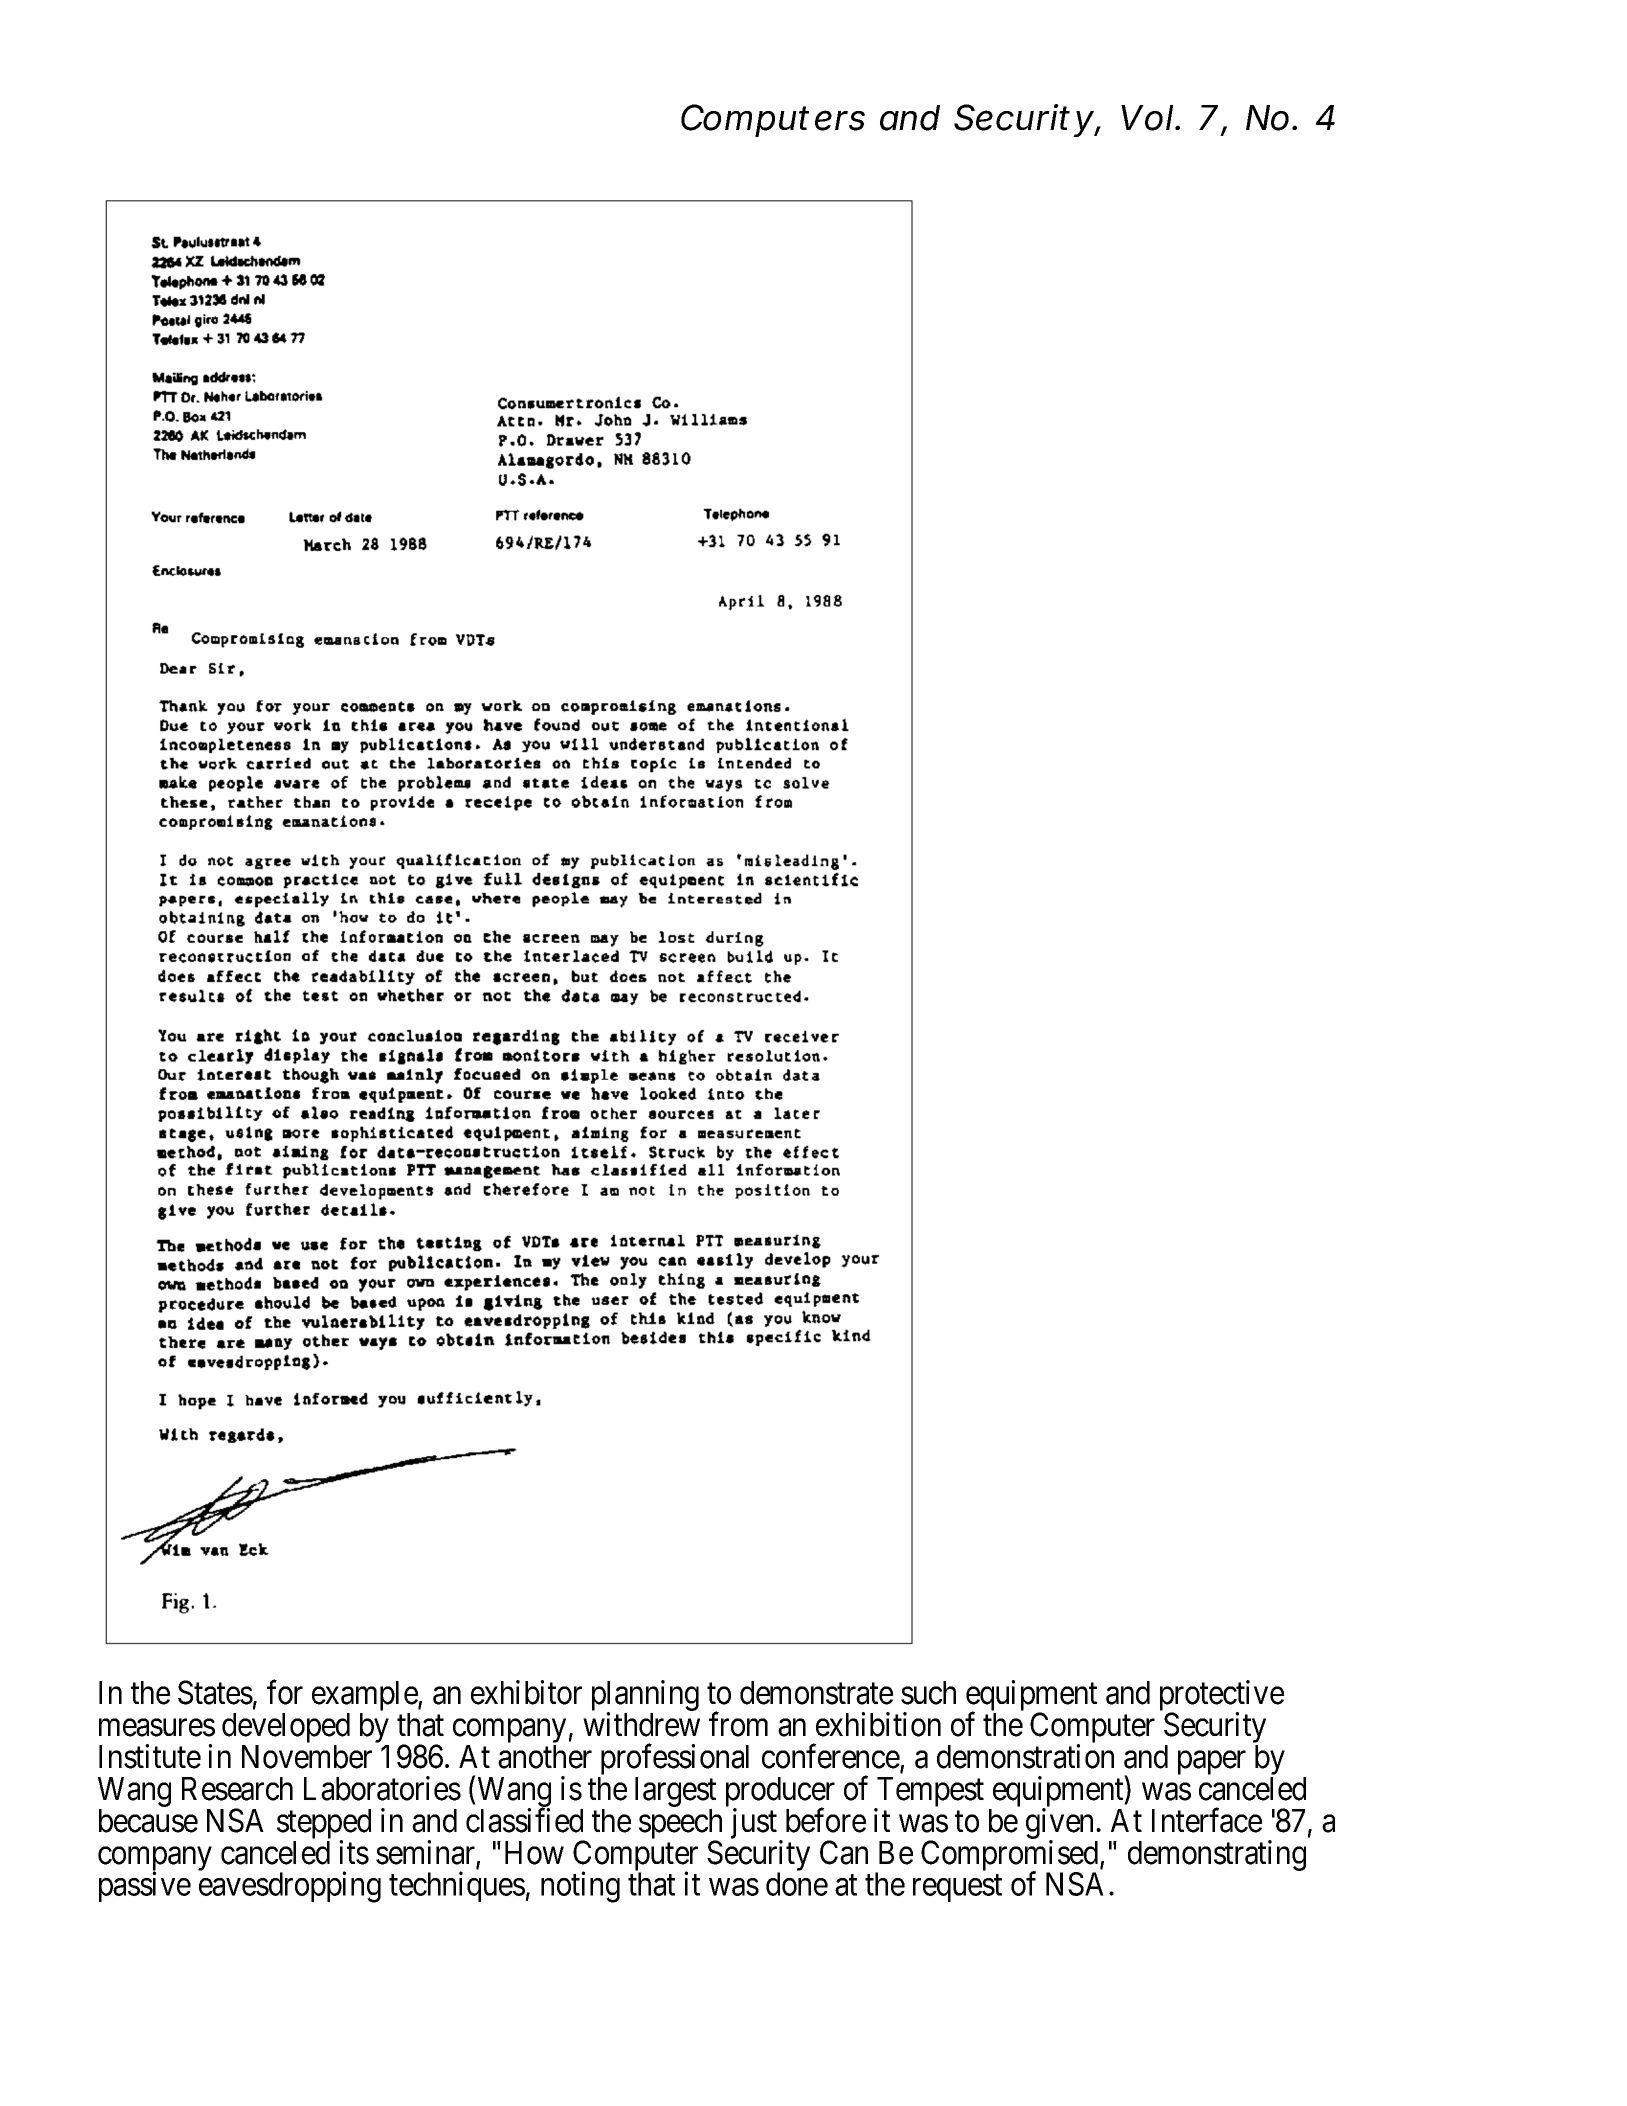 This image has width=1627, height=2106. Describe the element at coordinates (816, 1693) in the image. I see `demonstrate` at that location.
